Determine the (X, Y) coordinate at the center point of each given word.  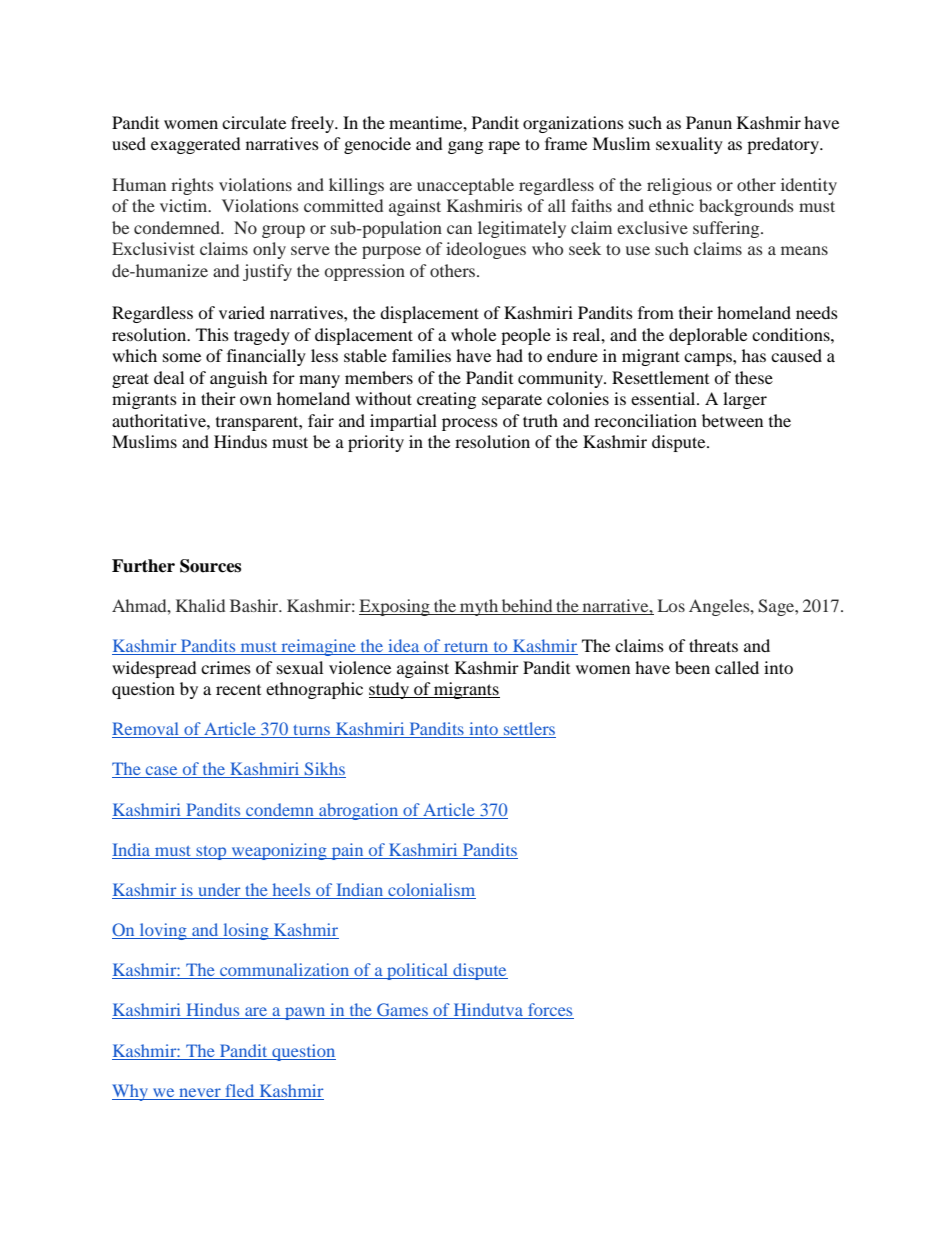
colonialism (431, 891)
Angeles (720, 607)
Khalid (200, 605)
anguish (239, 379)
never (200, 1092)
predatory (784, 145)
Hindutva (488, 1011)
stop (211, 853)
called (737, 667)
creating (446, 400)
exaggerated (196, 145)
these (754, 377)
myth (479, 607)
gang (465, 147)
